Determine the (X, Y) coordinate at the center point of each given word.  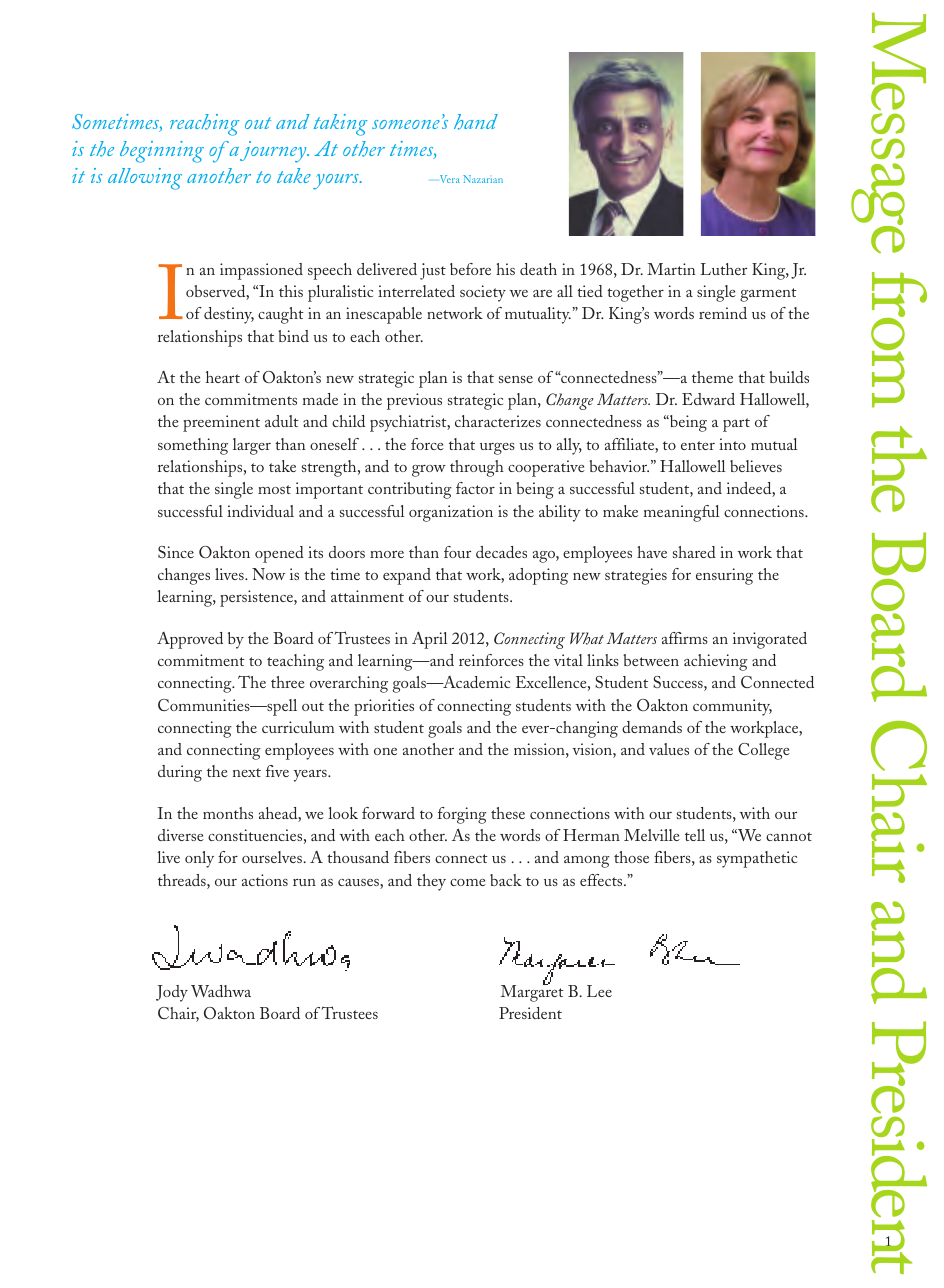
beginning (162, 152)
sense (516, 379)
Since (176, 552)
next (247, 772)
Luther (724, 269)
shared (694, 552)
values (669, 749)
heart (223, 377)
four (457, 552)
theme (712, 377)
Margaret (532, 992)
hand (476, 122)
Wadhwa (221, 991)
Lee (599, 991)
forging (462, 815)
